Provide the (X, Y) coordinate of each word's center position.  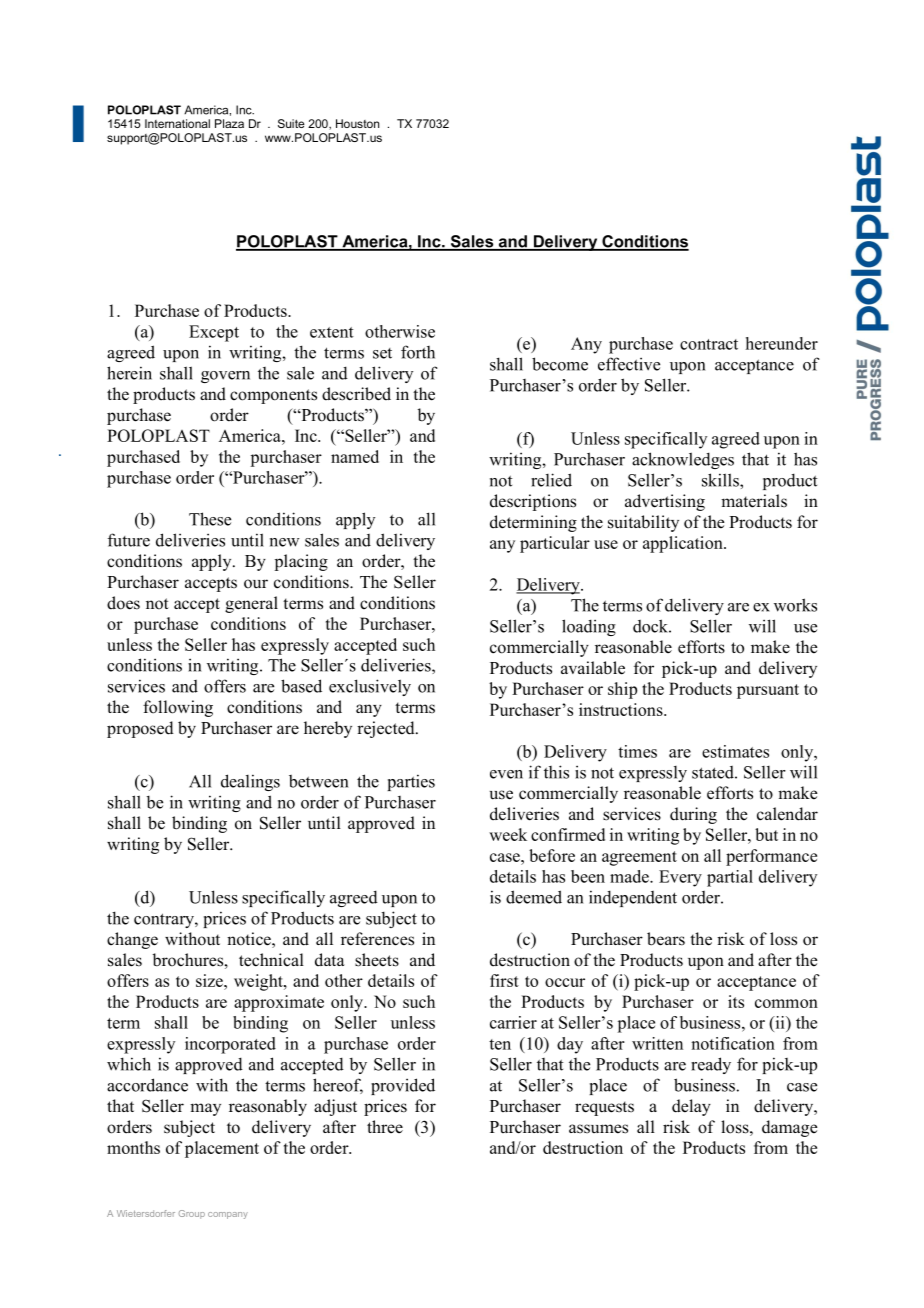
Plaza (229, 123)
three (385, 1126)
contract (709, 344)
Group (192, 1214)
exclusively (370, 687)
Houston (357, 123)
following (178, 708)
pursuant (768, 691)
